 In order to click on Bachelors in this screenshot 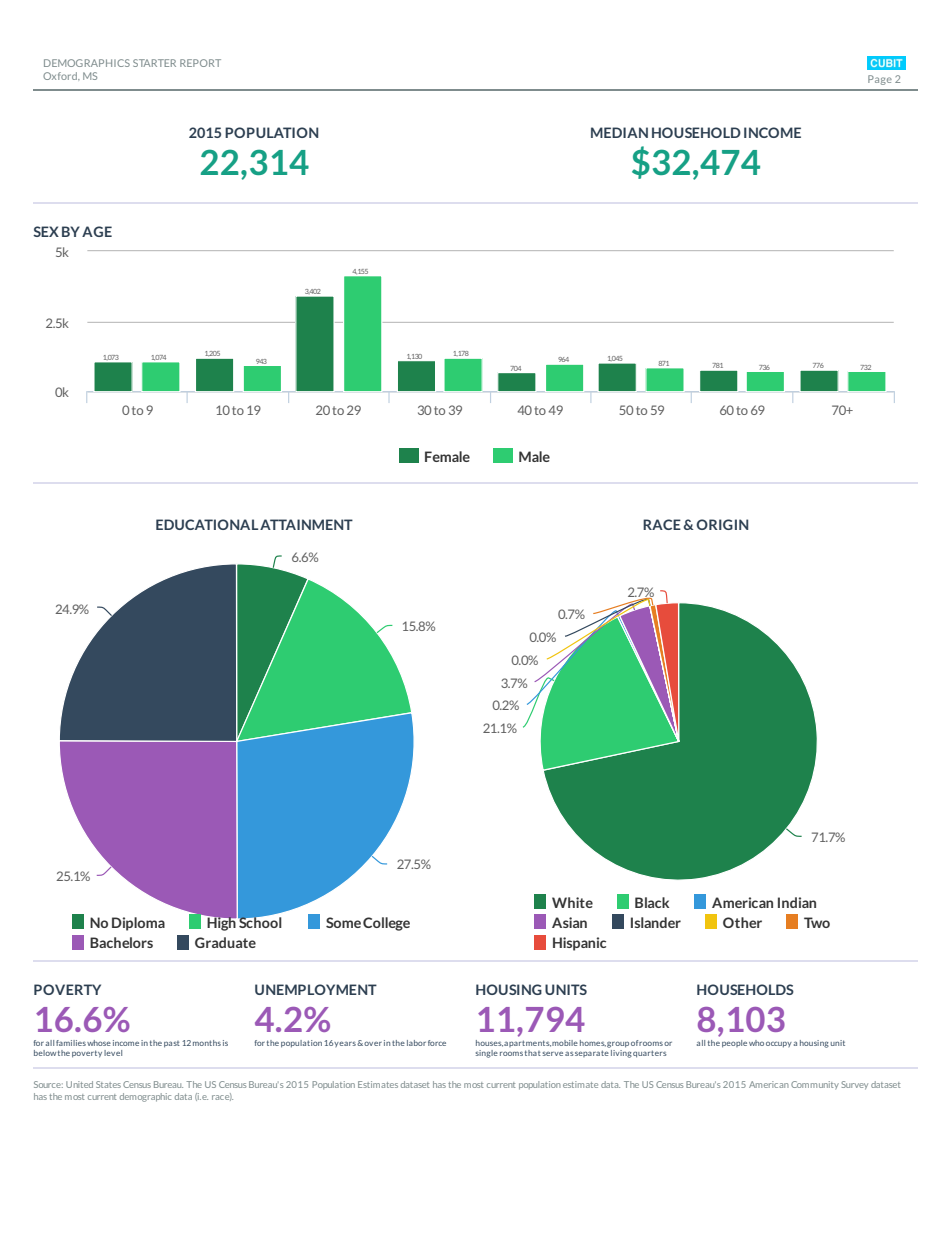, I will do `click(121, 942)`.
